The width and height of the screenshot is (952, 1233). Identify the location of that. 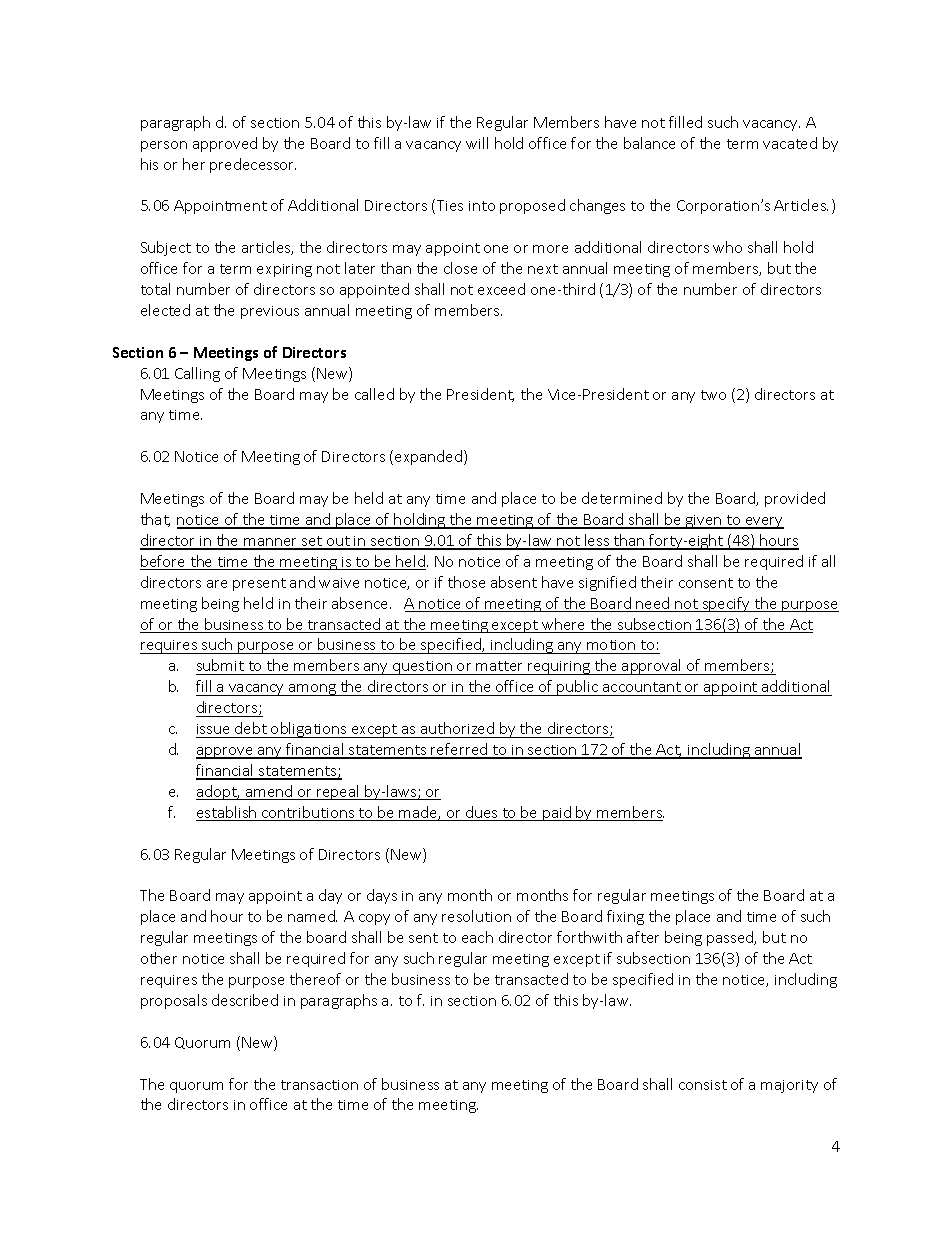
(155, 520).
